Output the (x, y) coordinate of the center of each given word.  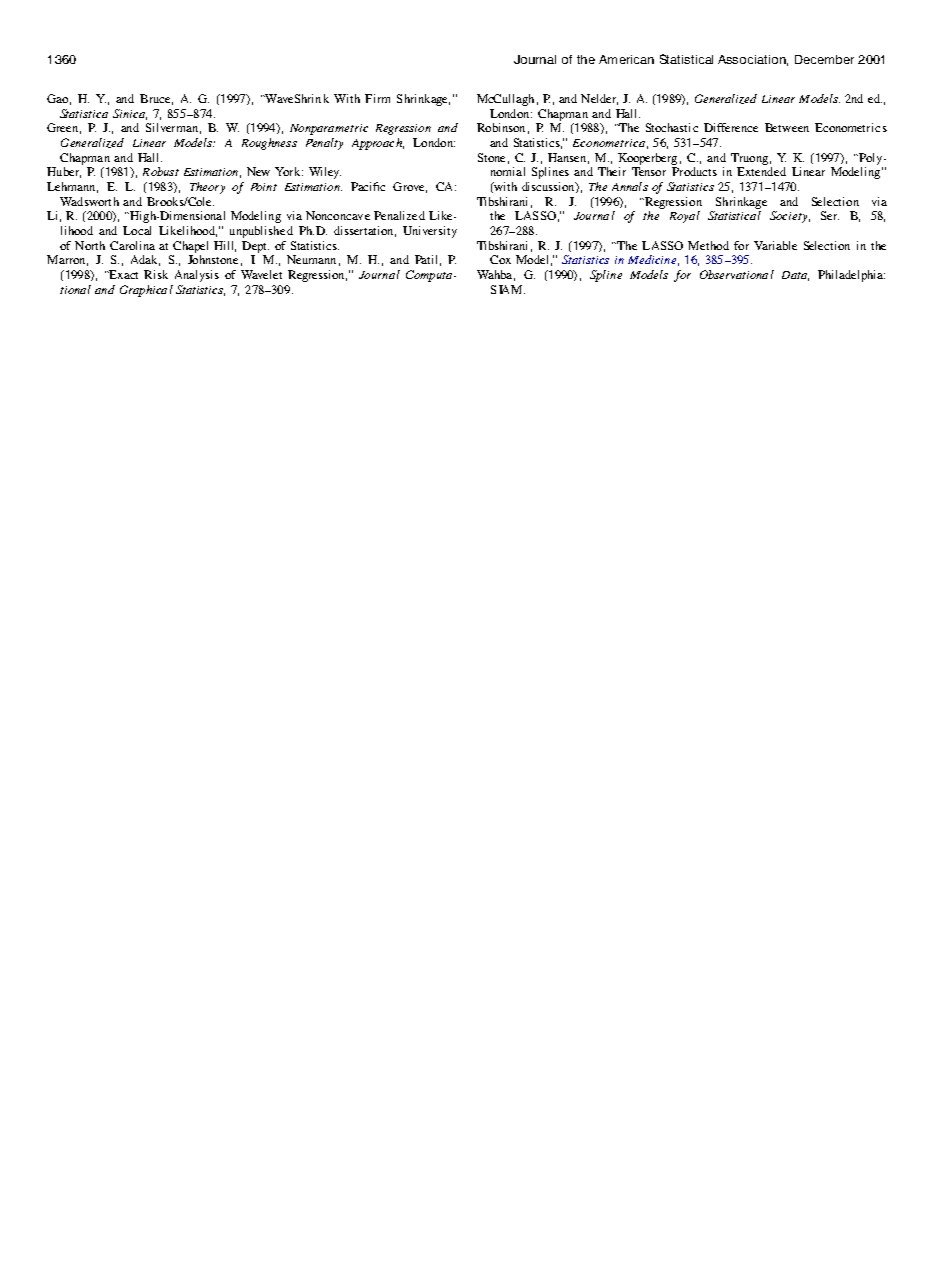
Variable (775, 245)
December (824, 59)
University (430, 232)
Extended (761, 171)
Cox (500, 259)
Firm (377, 98)
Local (137, 230)
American (626, 59)
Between (787, 127)
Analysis (197, 276)
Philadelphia (851, 276)
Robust (161, 171)
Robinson (501, 127)
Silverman (172, 127)
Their (612, 171)
